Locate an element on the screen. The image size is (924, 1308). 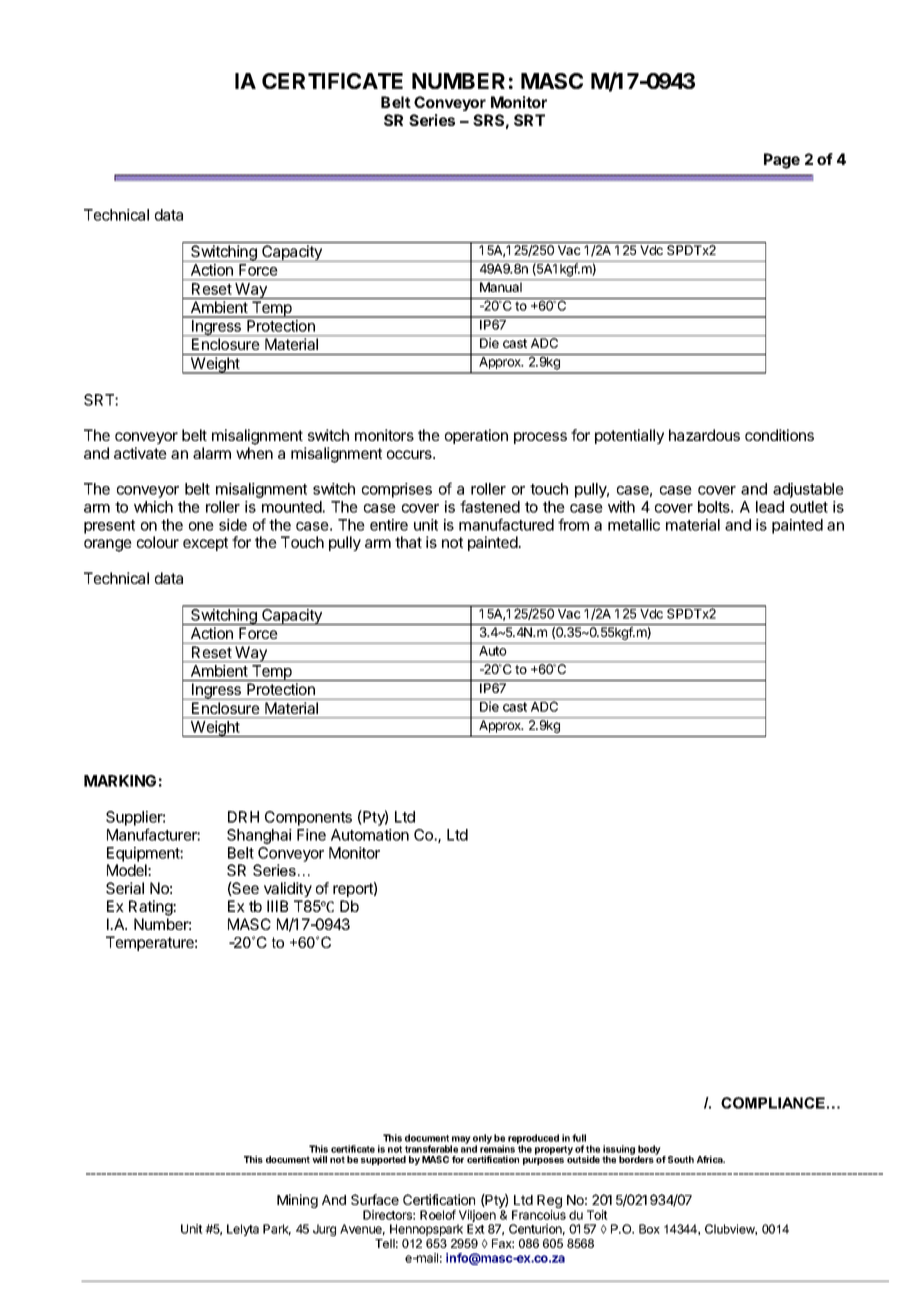
Manual is located at coordinates (501, 287).
